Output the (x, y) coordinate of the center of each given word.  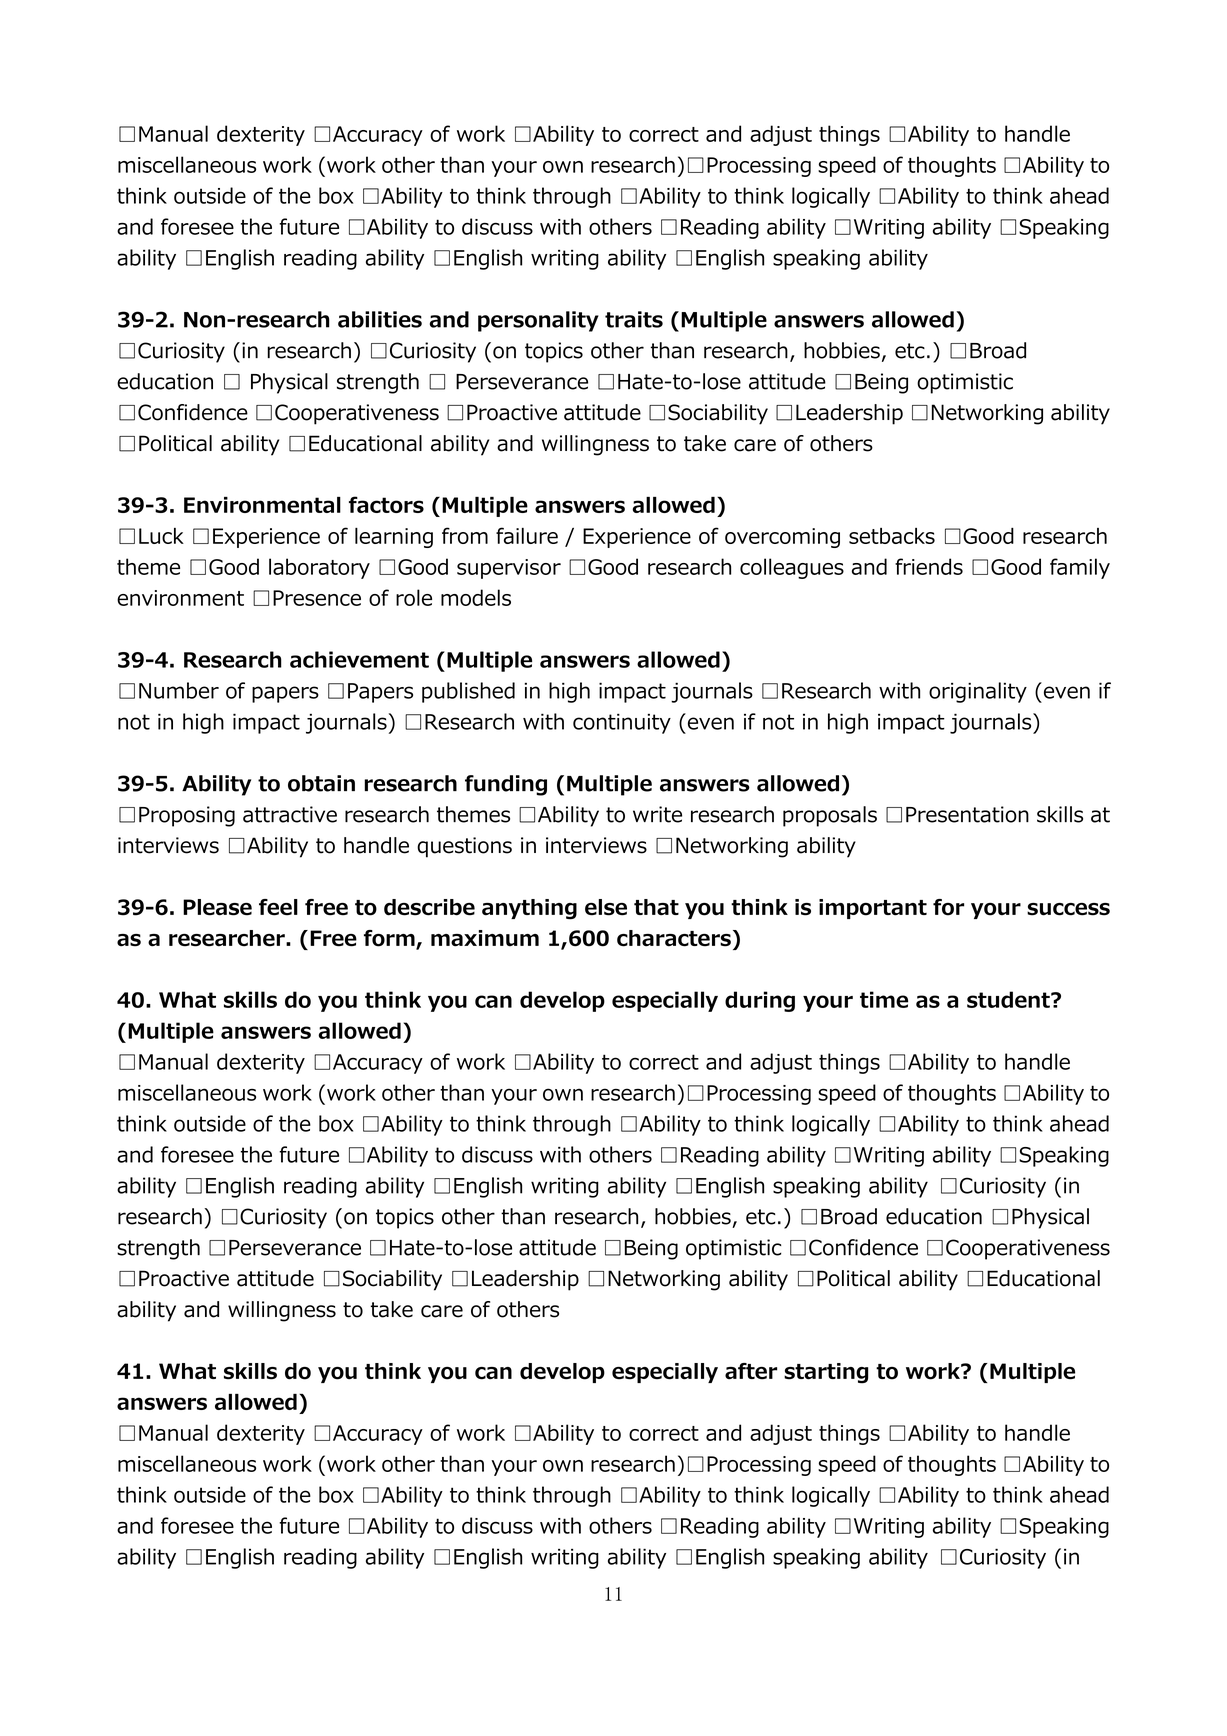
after (751, 1371)
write (657, 814)
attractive (290, 814)
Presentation (967, 814)
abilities (380, 319)
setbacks (892, 536)
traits (634, 319)
